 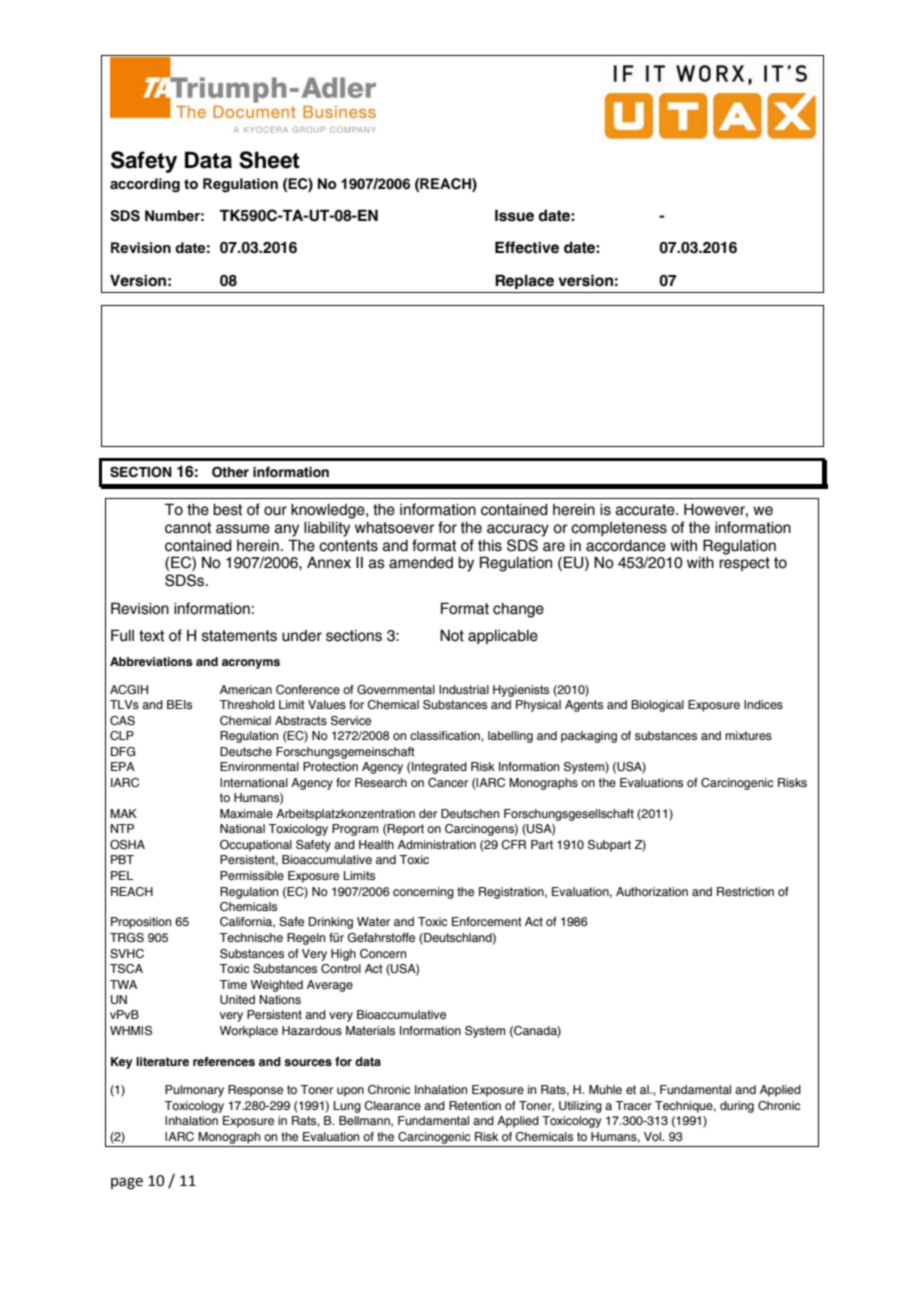 What do you see at coordinates (652, 891) in the screenshot?
I see `Authorization` at bounding box center [652, 891].
